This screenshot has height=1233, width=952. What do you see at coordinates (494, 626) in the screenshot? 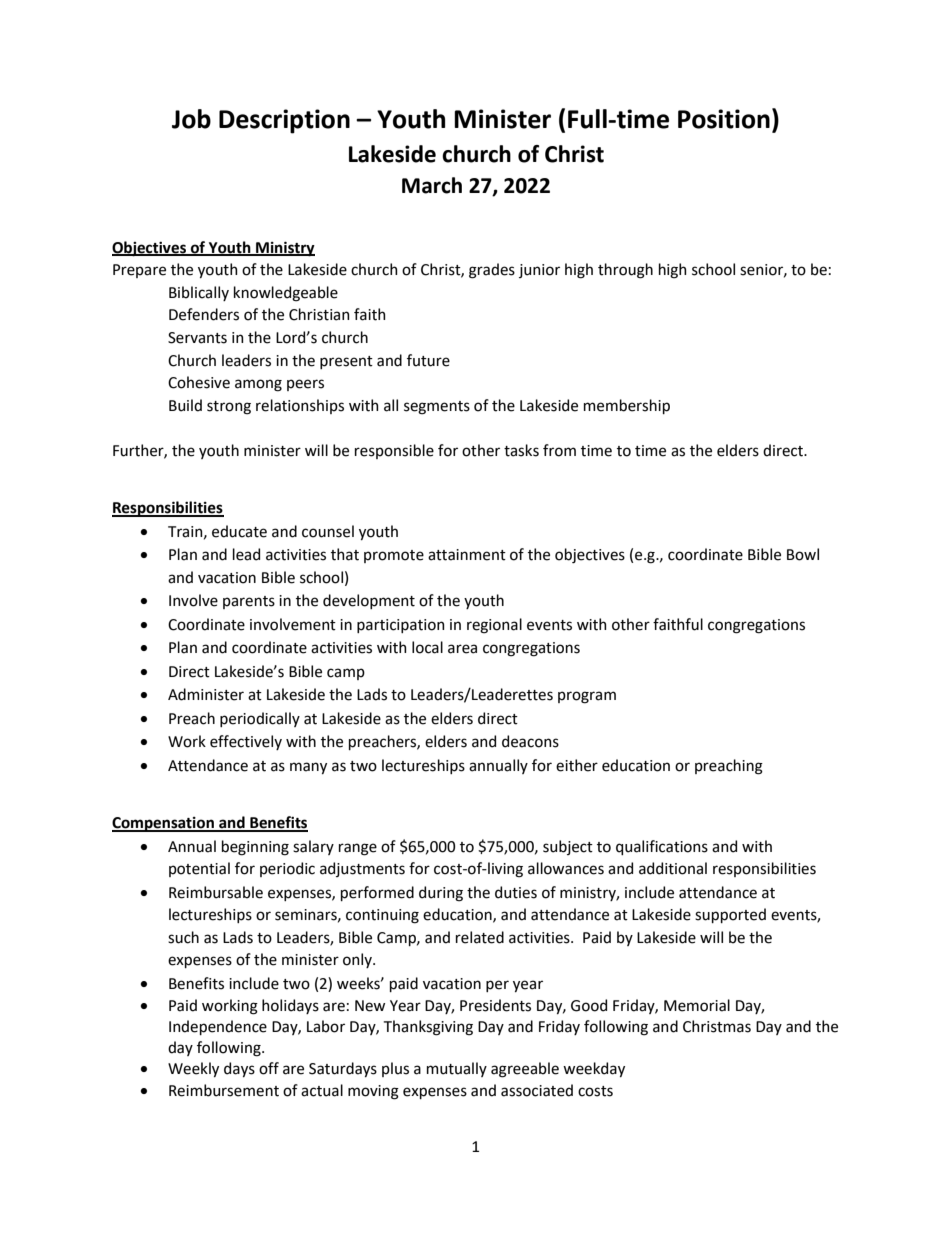
I see `regional` at bounding box center [494, 626].
